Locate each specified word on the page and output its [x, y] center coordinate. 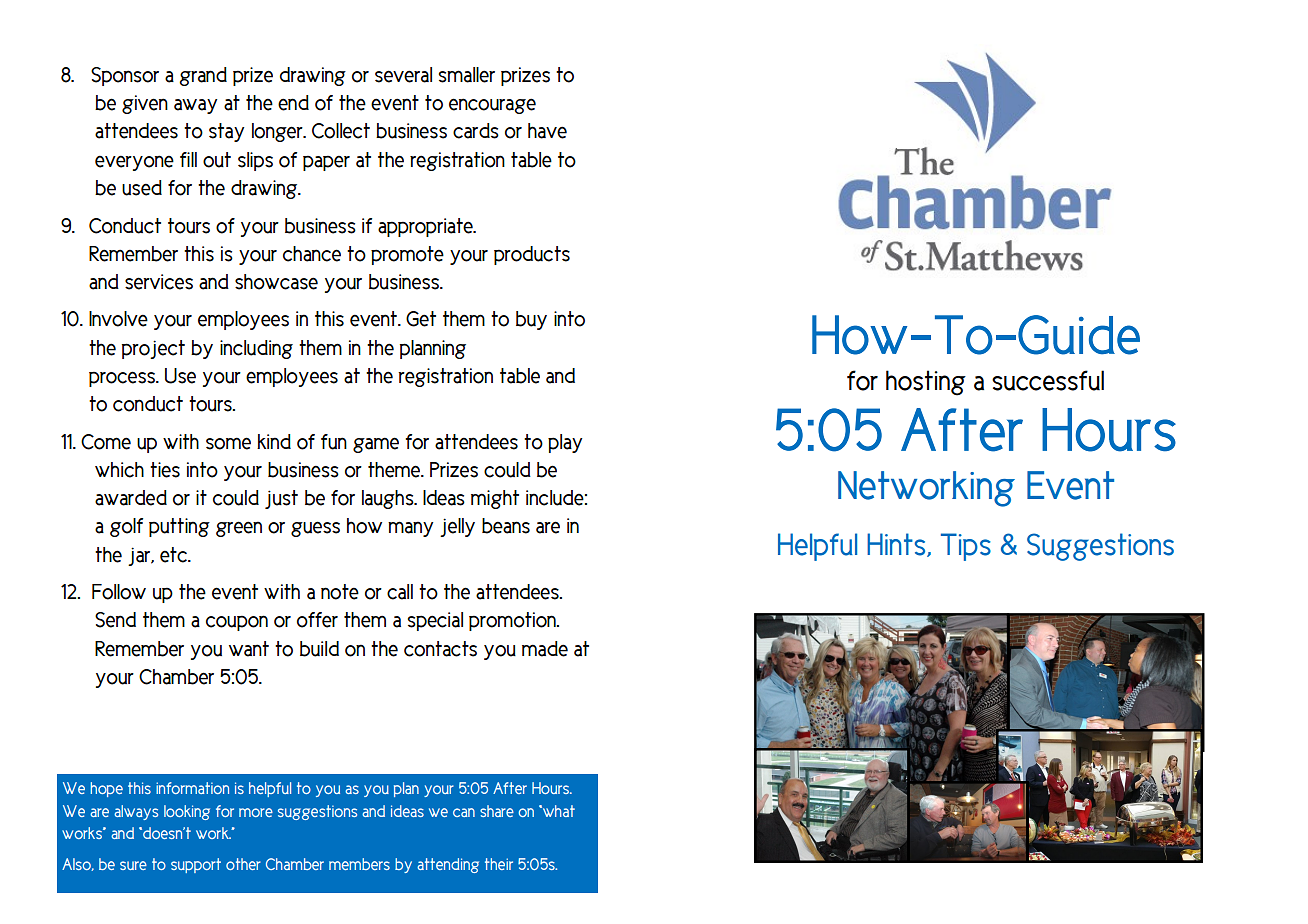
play [565, 443]
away [195, 106]
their [499, 864]
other [243, 864]
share [497, 811]
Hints [897, 545]
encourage [492, 106]
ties [165, 470]
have [547, 131]
